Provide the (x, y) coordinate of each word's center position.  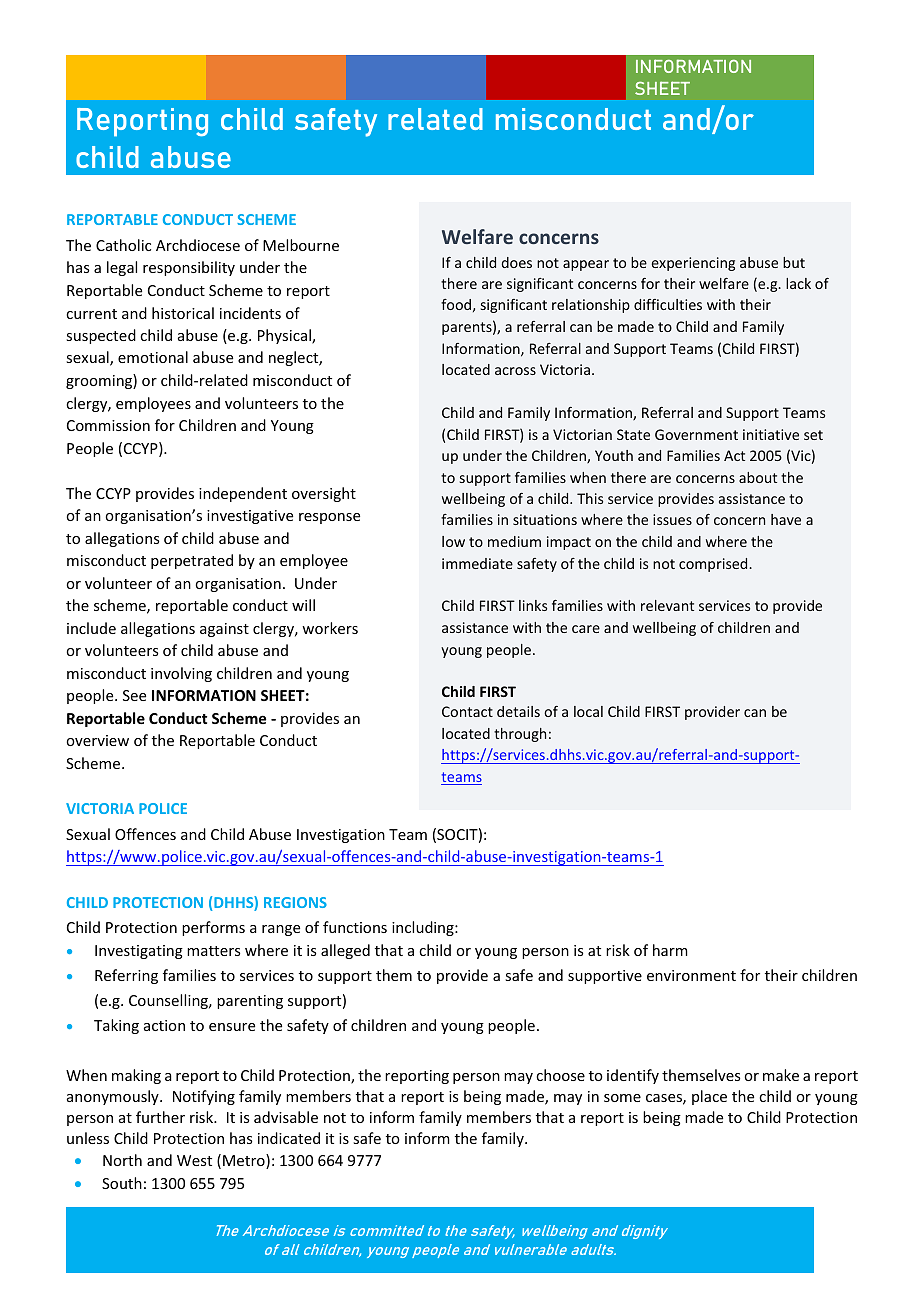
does (516, 262)
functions (355, 927)
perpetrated (192, 561)
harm (670, 950)
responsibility (189, 268)
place (709, 1097)
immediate (477, 563)
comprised (714, 565)
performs (213, 928)
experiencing (693, 264)
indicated (289, 1138)
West (194, 1160)
